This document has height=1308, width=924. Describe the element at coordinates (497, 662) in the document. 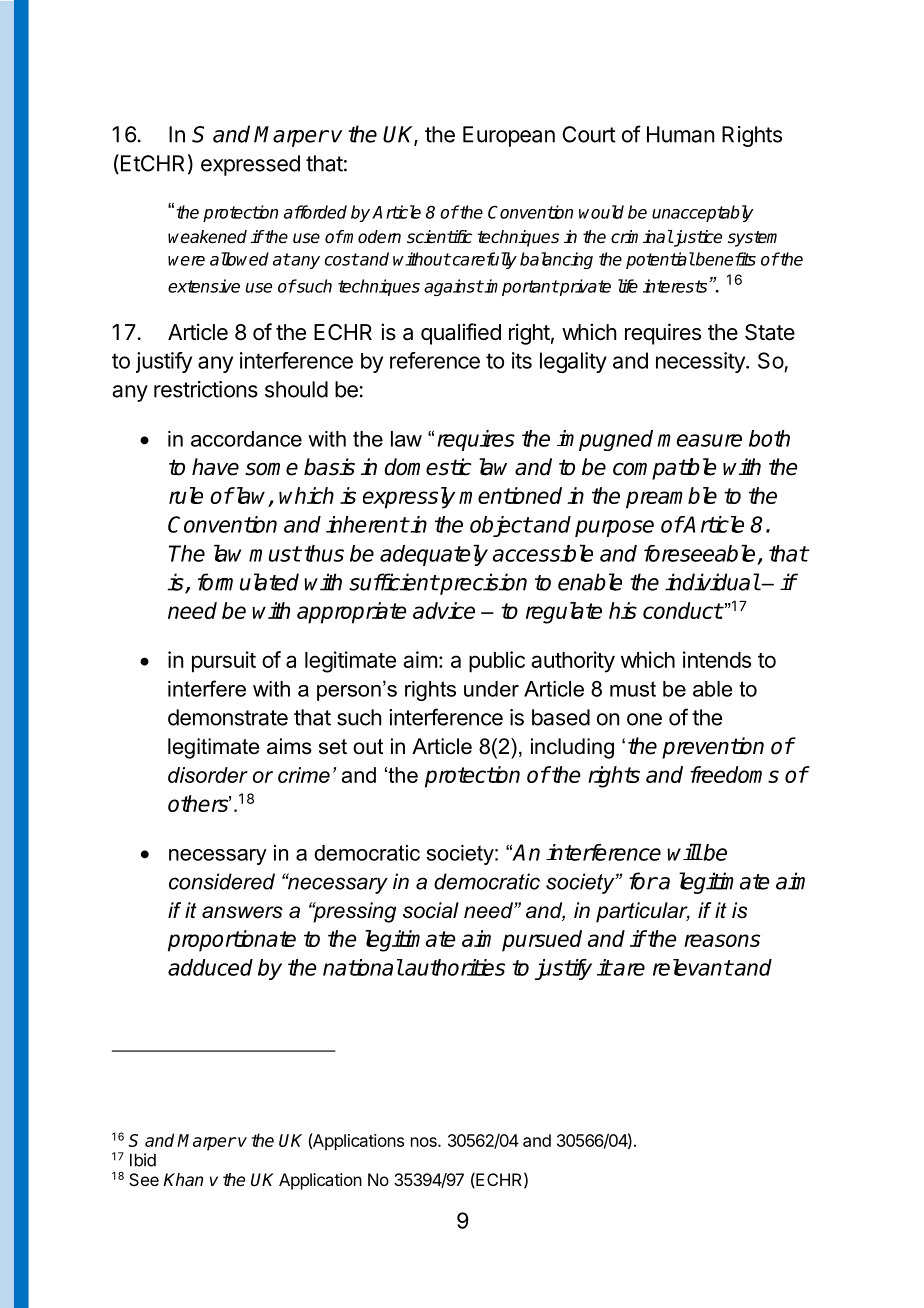

I see `public` at that location.
